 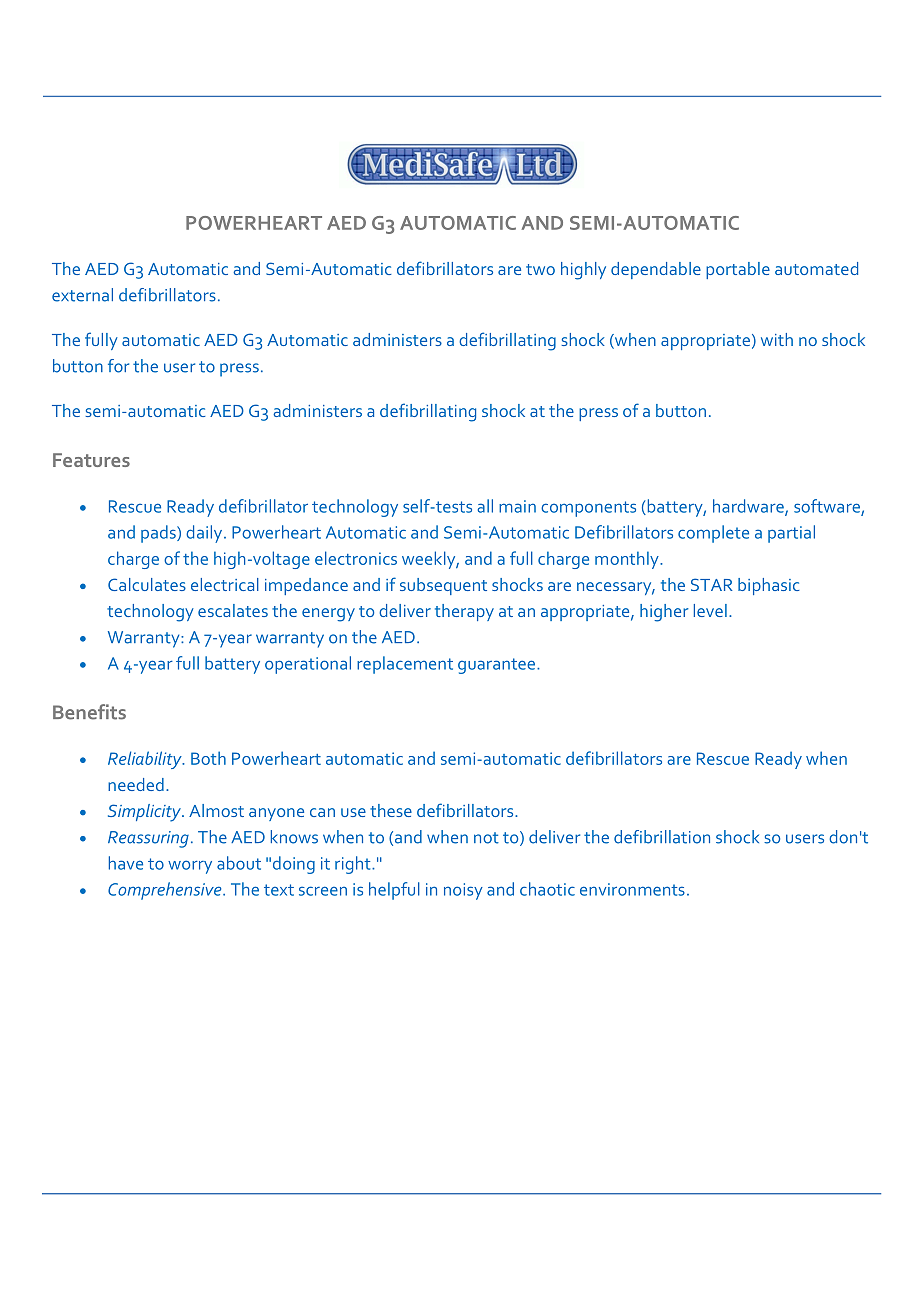 What do you see at coordinates (540, 269) in the screenshot?
I see `two` at bounding box center [540, 269].
